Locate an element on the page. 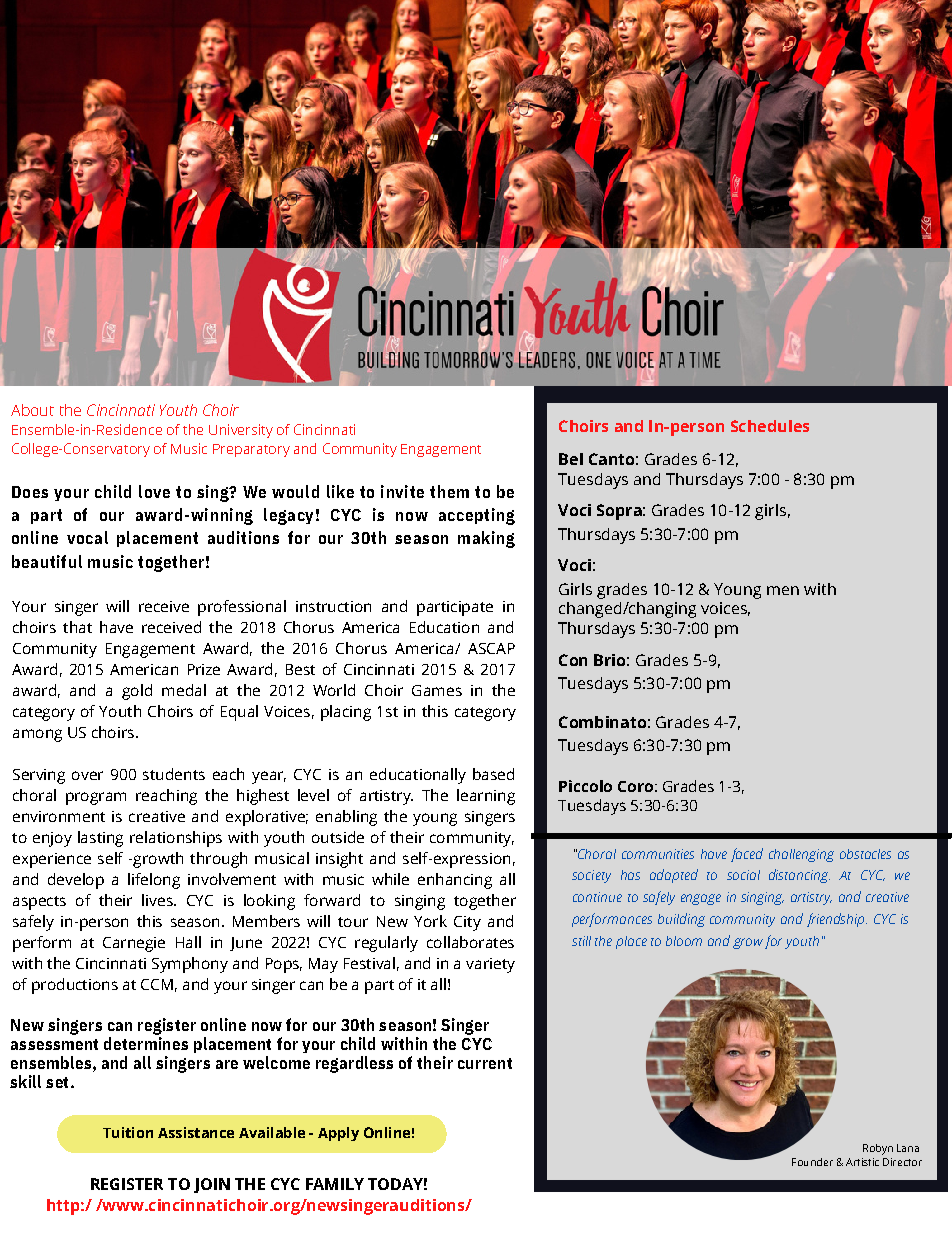 The image size is (952, 1233). Tuition is located at coordinates (128, 1132).
